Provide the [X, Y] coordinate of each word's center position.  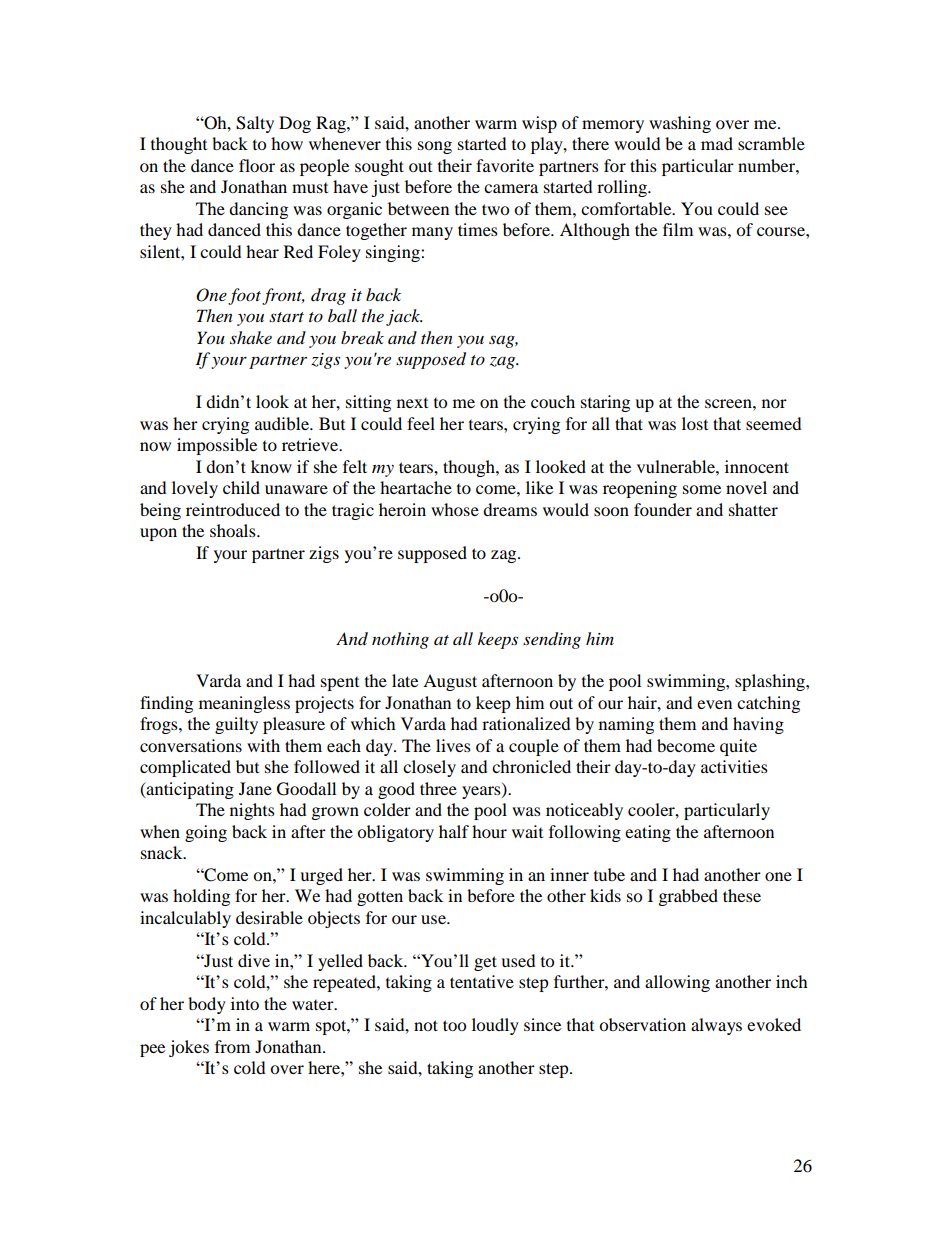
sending [552, 640]
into [245, 1003]
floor [257, 165]
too [454, 1025]
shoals [234, 530]
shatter [753, 509]
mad [717, 143]
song [435, 147]
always [716, 1026]
